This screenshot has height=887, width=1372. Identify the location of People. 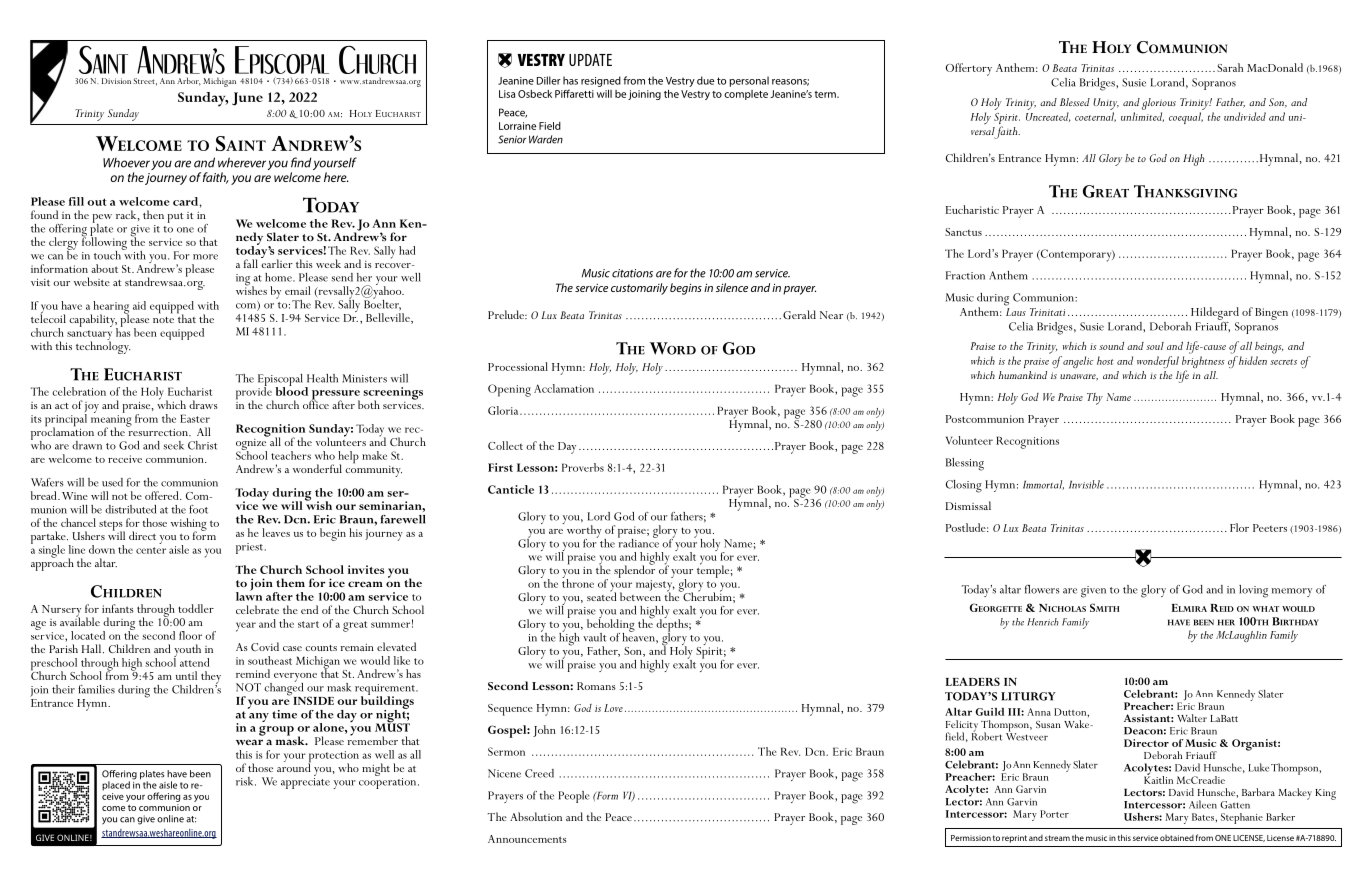
(574, 797).
